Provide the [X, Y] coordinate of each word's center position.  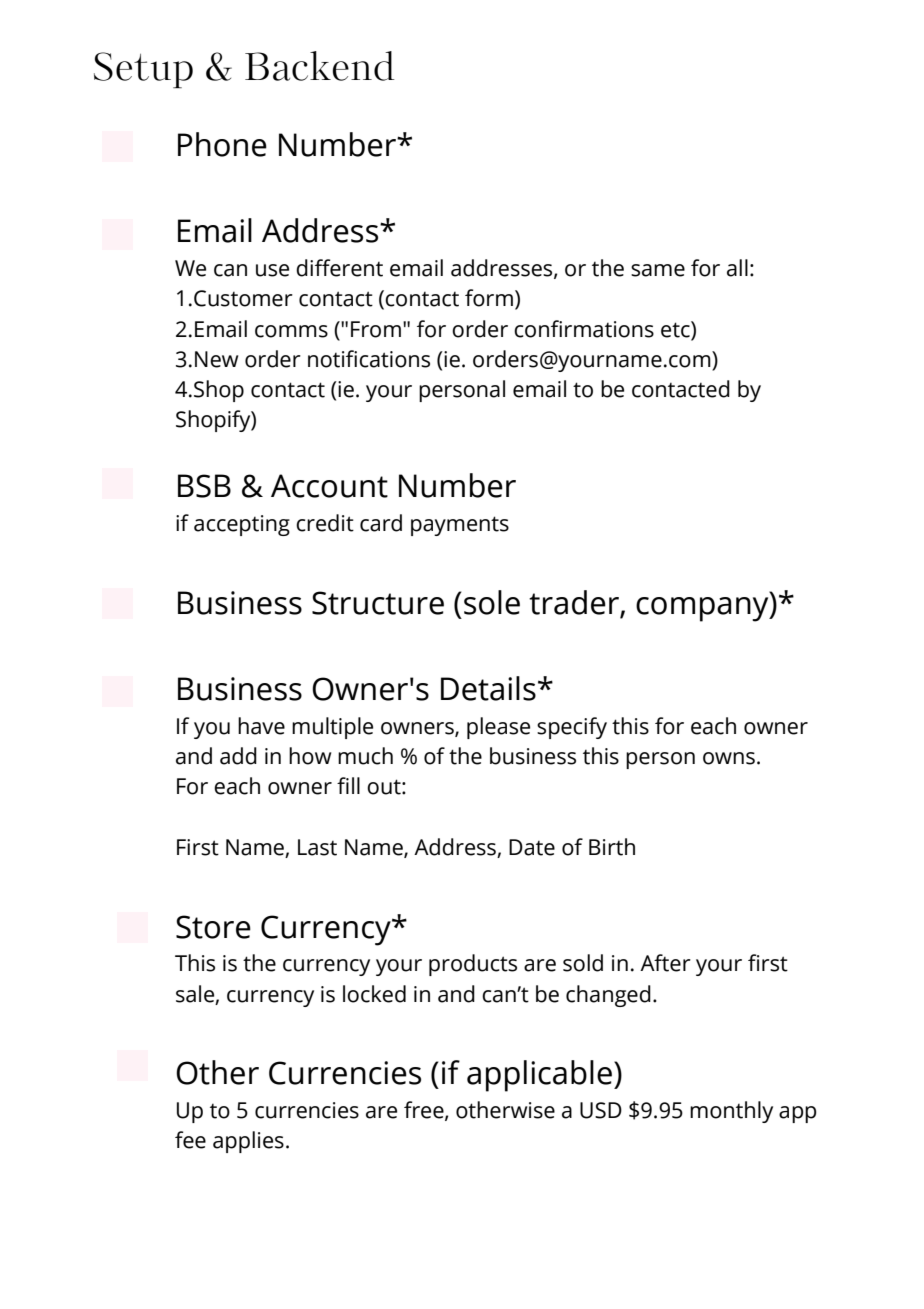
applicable [539, 1076]
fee [190, 1140]
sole [492, 602]
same [658, 270]
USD [601, 1110]
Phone [222, 144]
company [703, 609]
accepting [242, 525]
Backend [320, 66]
